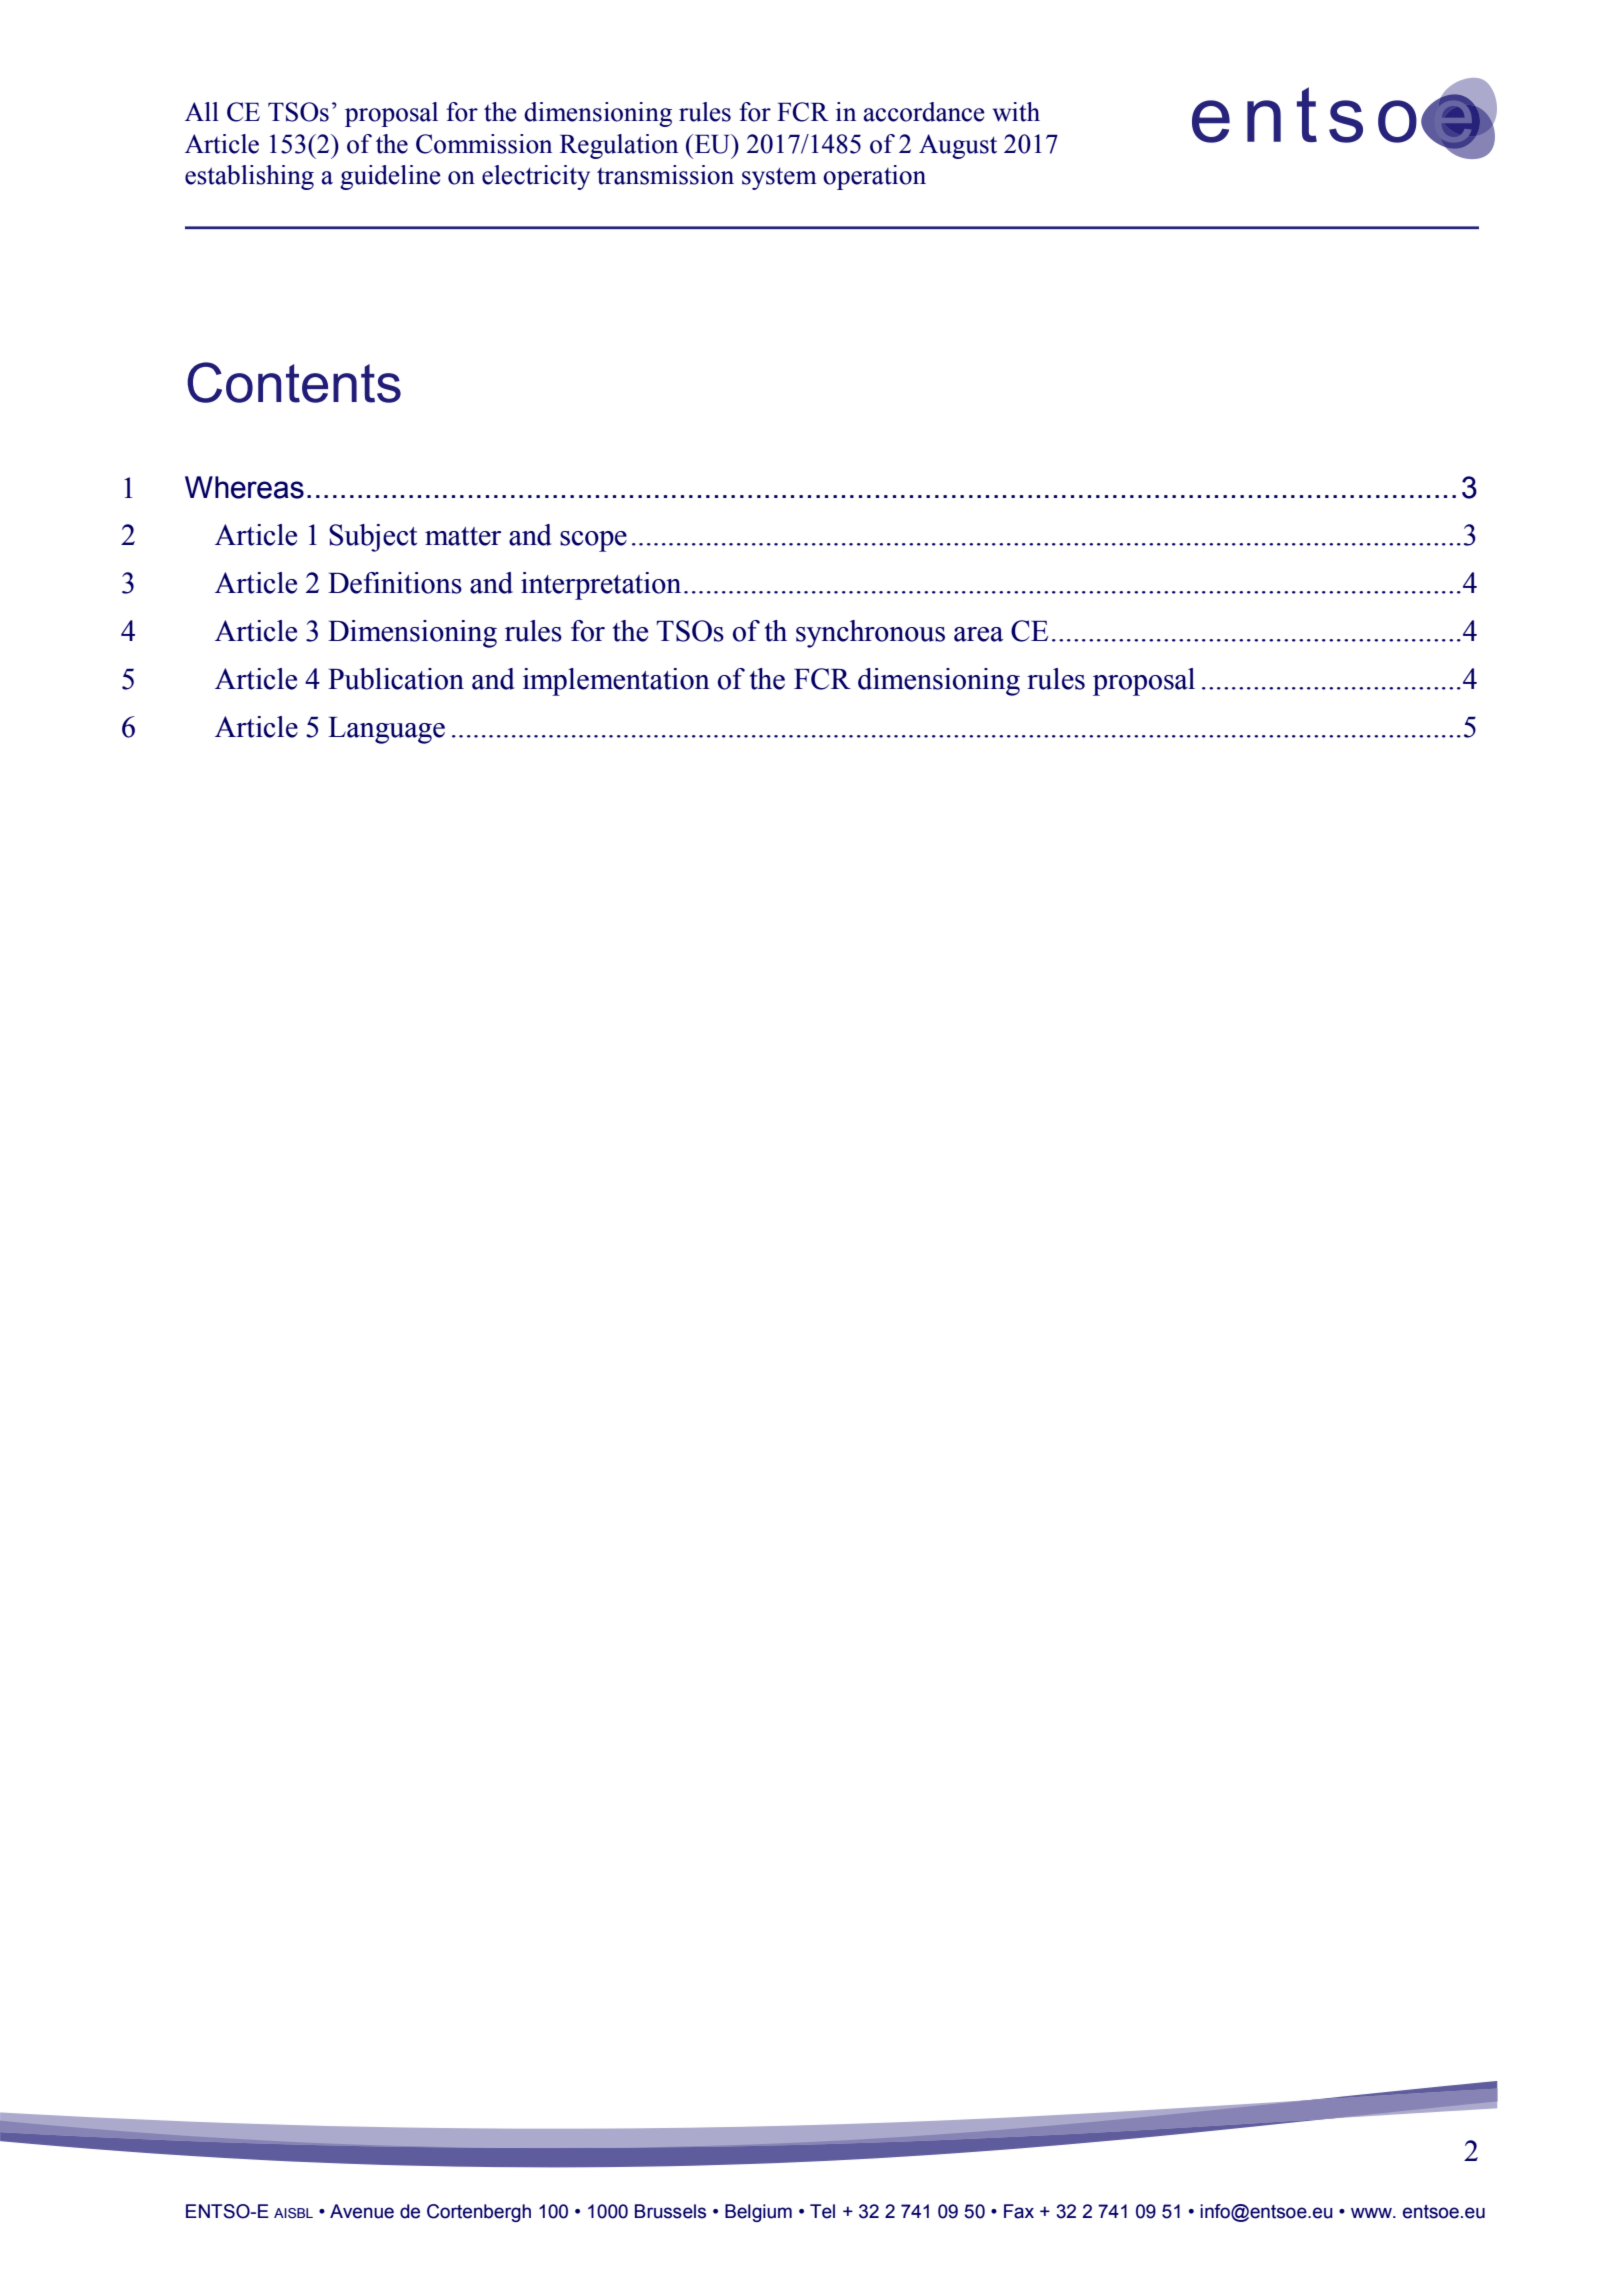 The height and width of the document is (2289, 1618). What do you see at coordinates (758, 2213) in the document?
I see `Belgium` at bounding box center [758, 2213].
